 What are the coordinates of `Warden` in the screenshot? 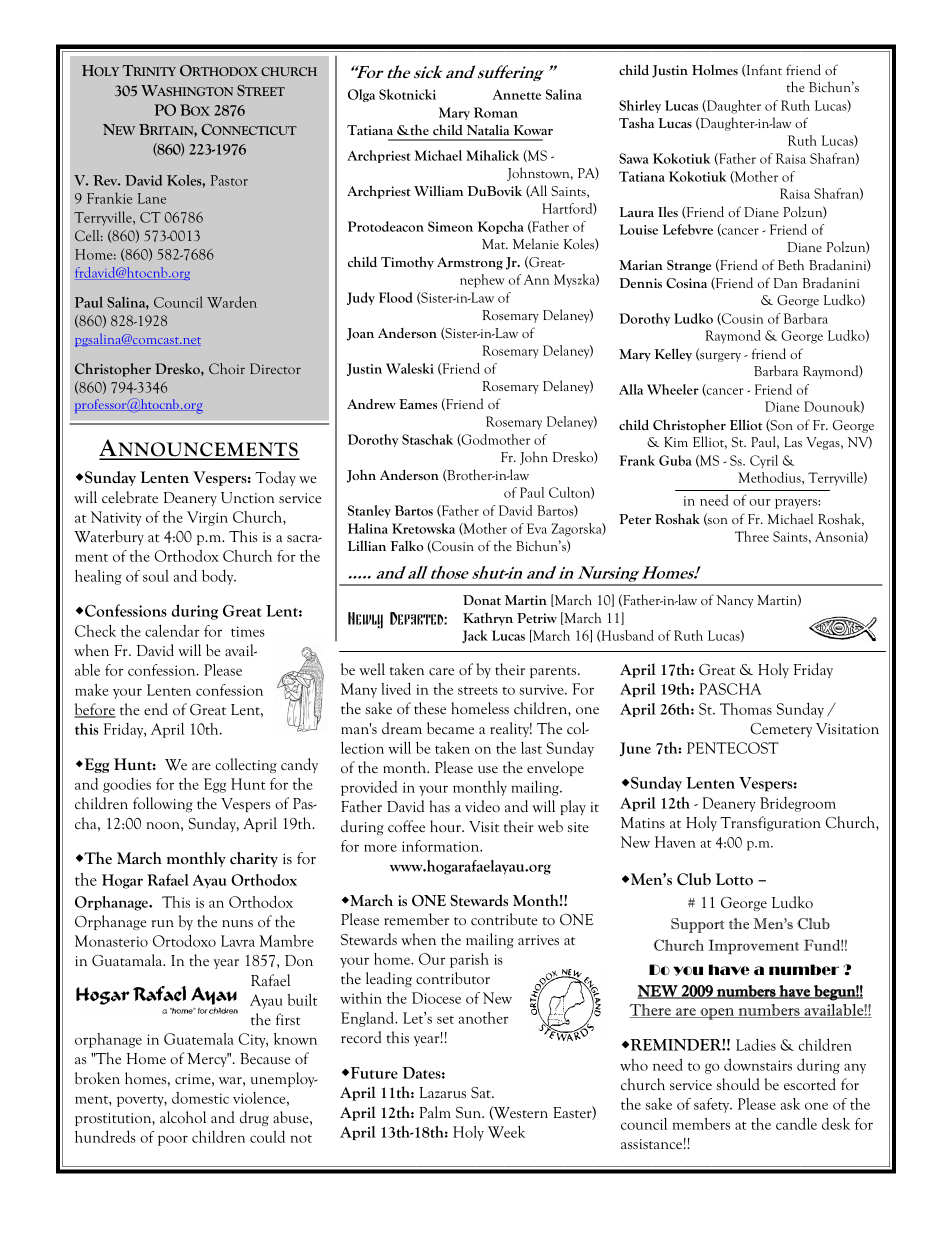 It's located at (232, 302).
